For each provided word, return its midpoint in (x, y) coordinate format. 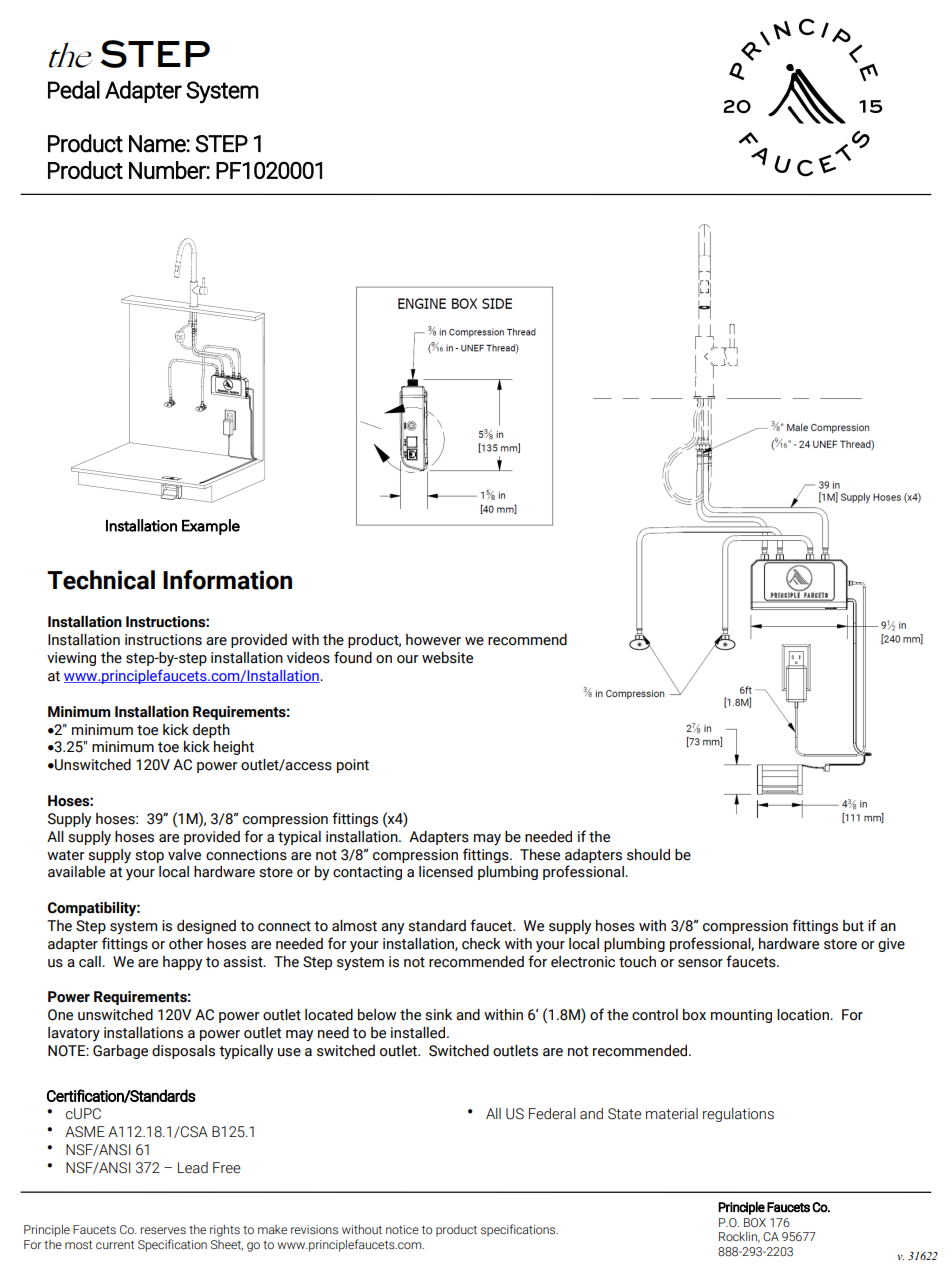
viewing (71, 659)
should (648, 855)
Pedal (74, 89)
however (433, 640)
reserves (163, 1230)
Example (211, 527)
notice (402, 1229)
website (447, 658)
